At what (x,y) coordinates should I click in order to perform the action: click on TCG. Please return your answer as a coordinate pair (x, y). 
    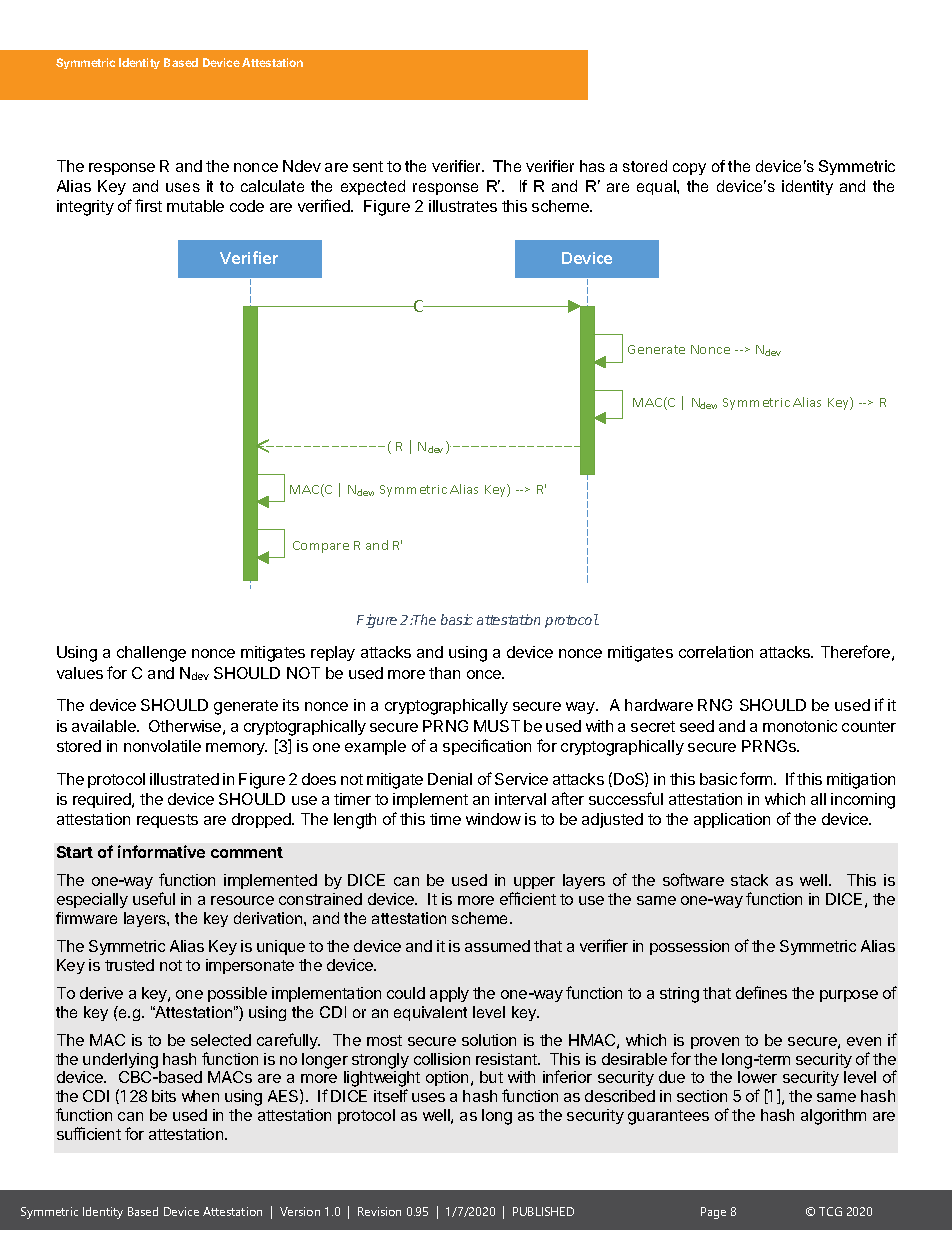
    Looking at the image, I should click on (830, 1211).
